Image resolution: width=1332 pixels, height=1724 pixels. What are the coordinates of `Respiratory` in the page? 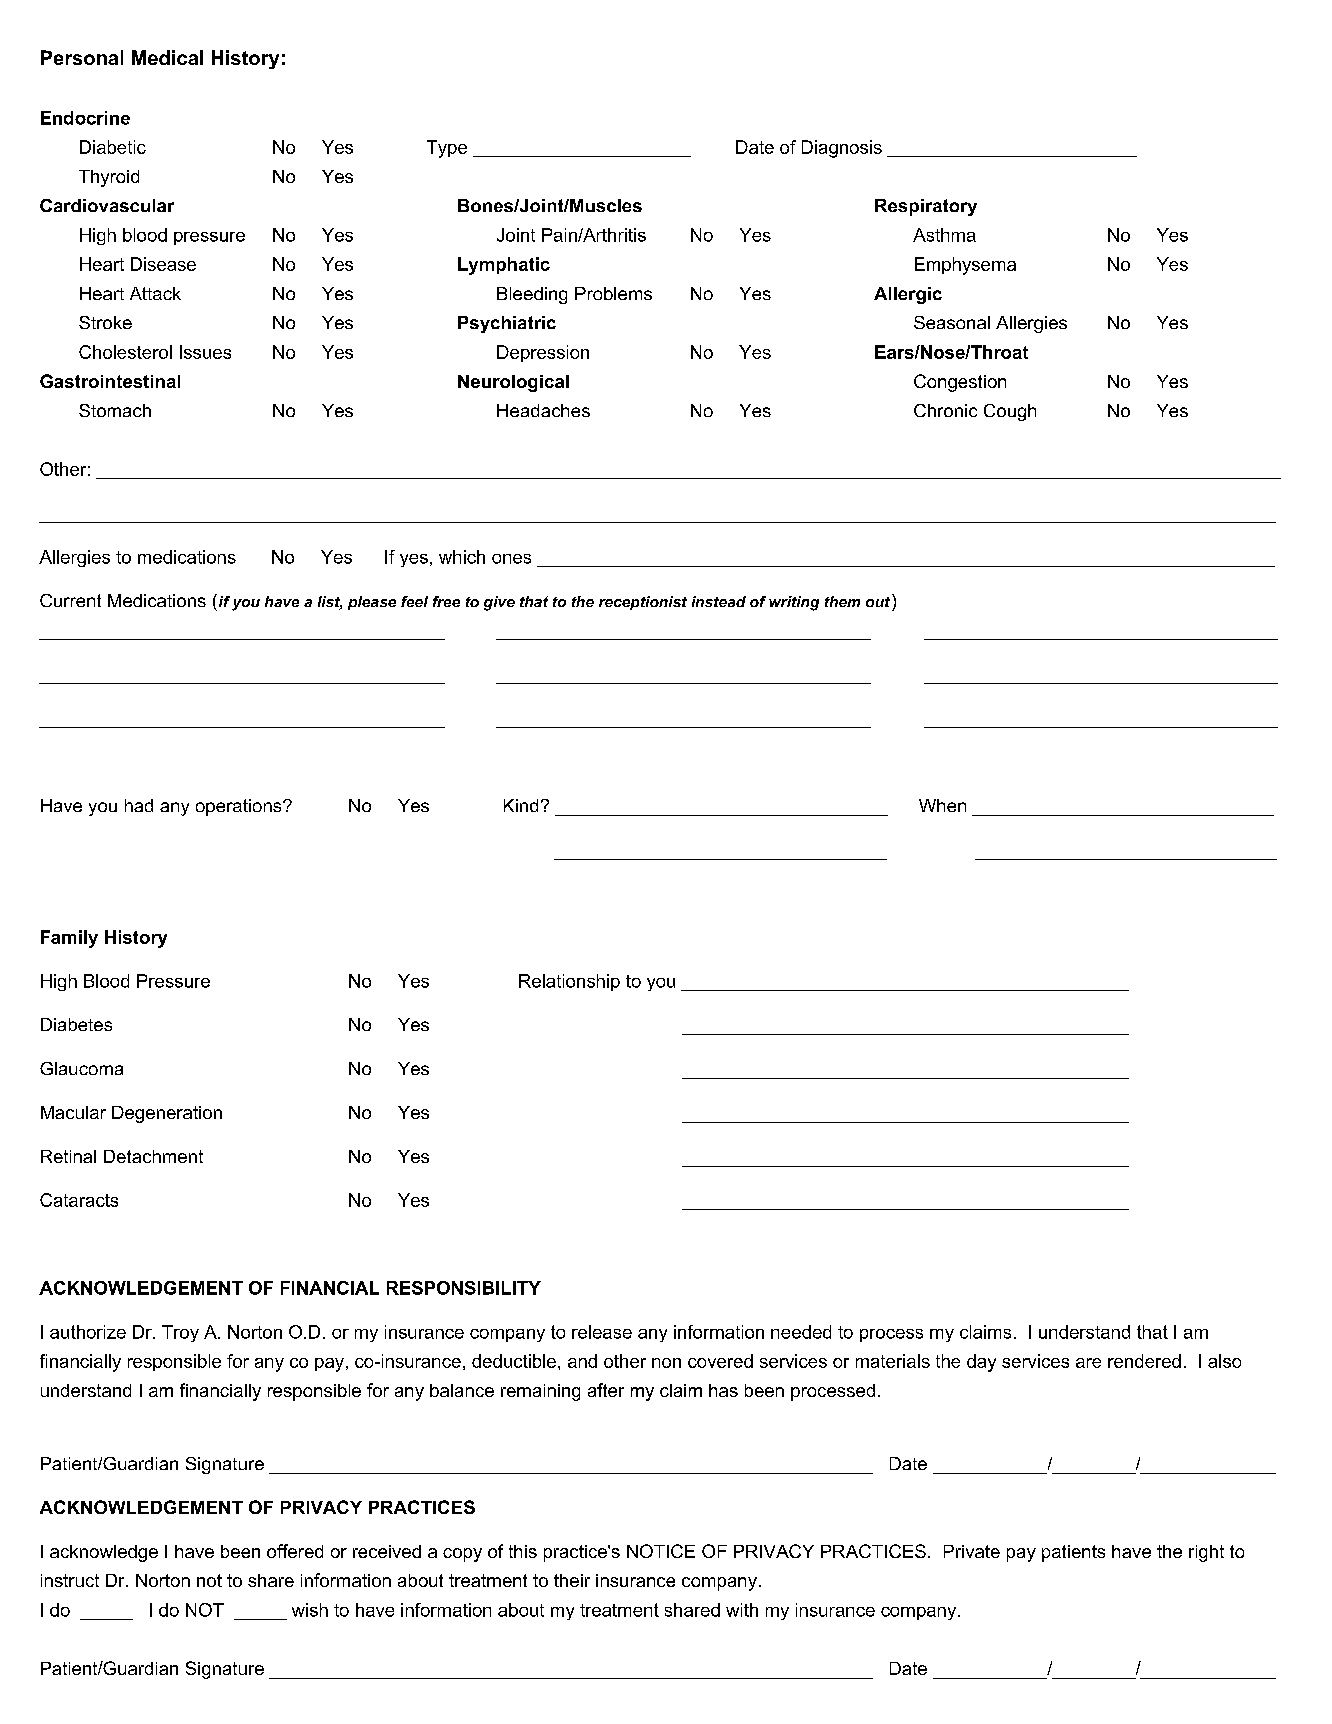 It's located at (926, 207).
